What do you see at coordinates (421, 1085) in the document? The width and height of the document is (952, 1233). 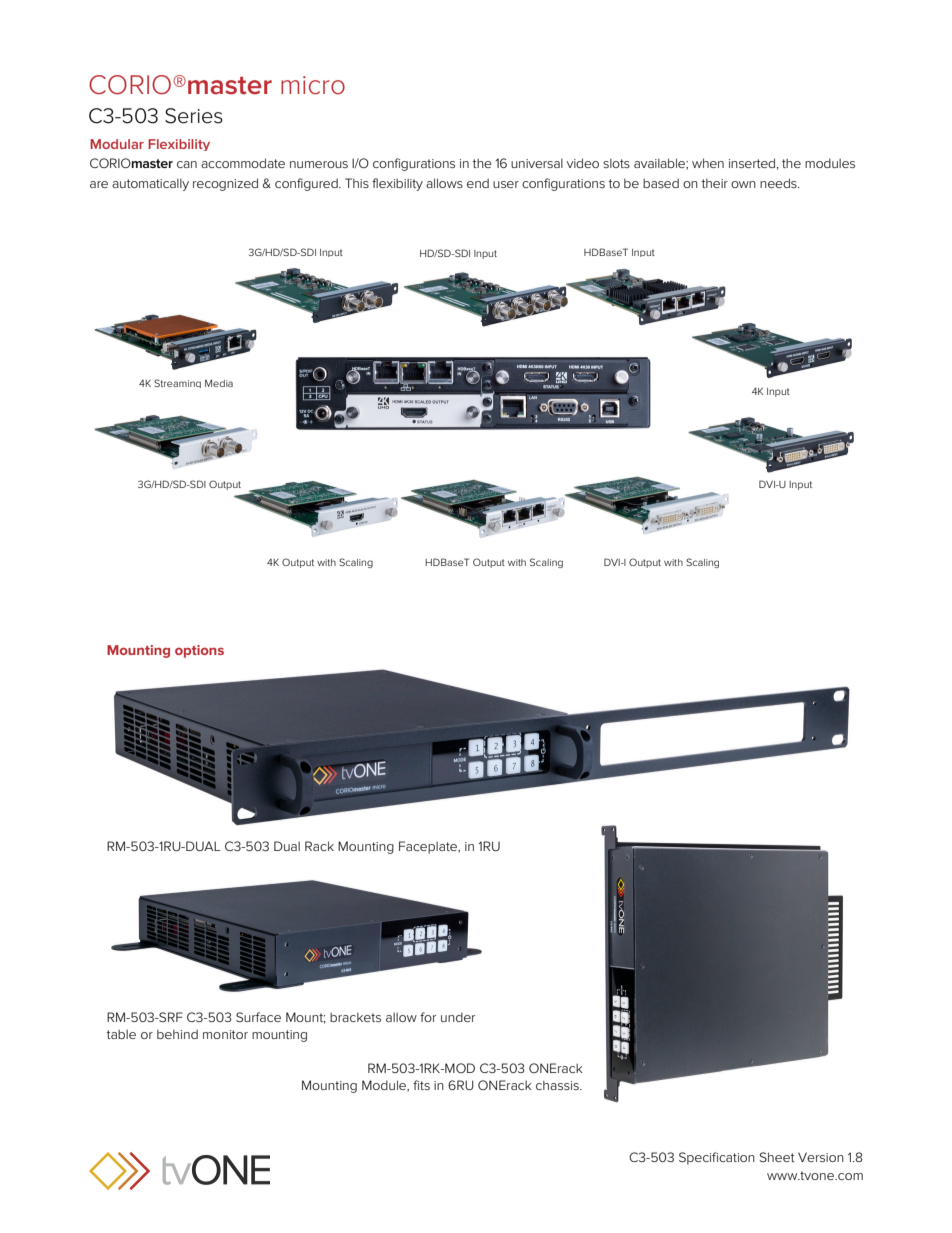 I see `fits` at bounding box center [421, 1085].
